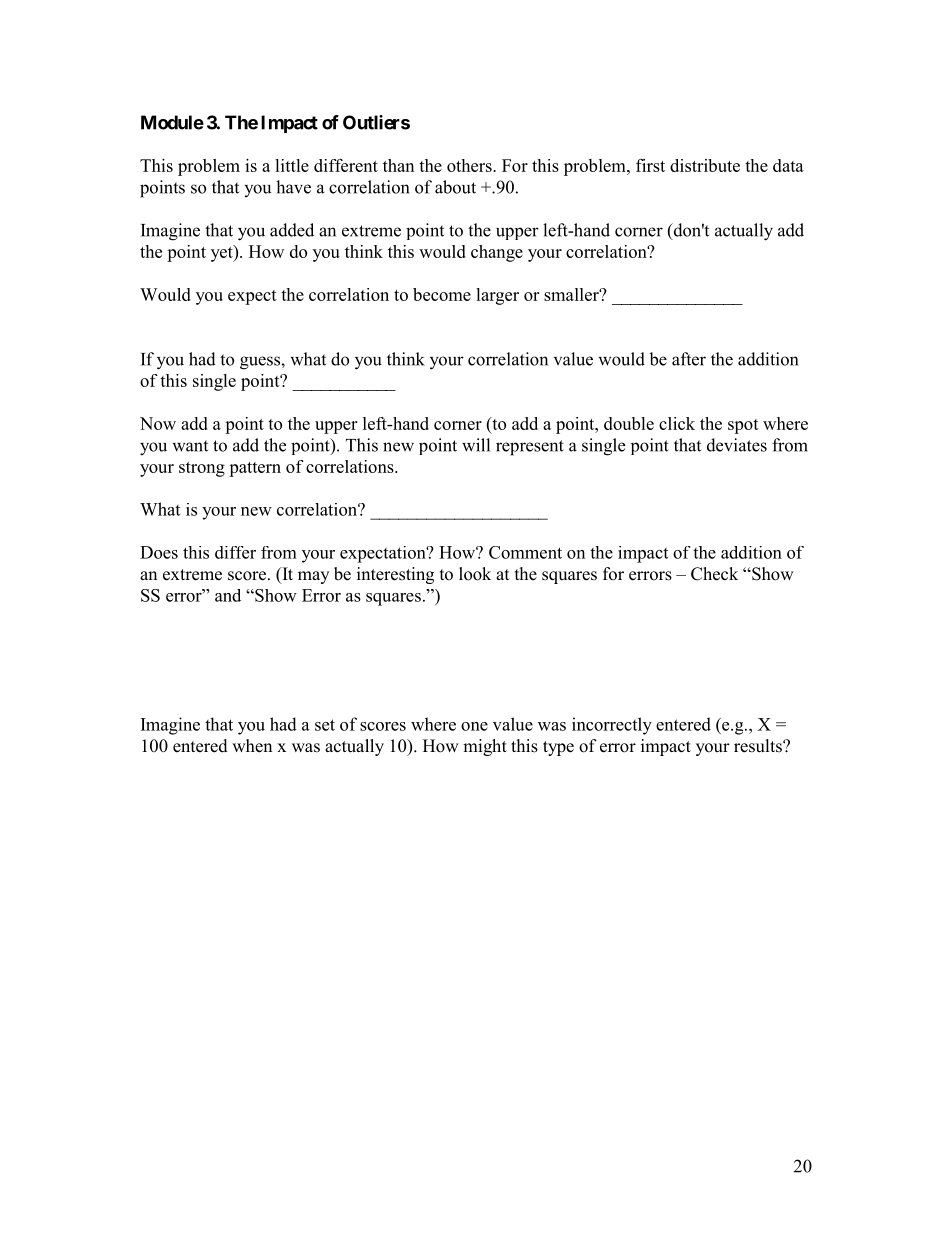 The height and width of the screenshot is (1233, 952). I want to click on about, so click(455, 187).
